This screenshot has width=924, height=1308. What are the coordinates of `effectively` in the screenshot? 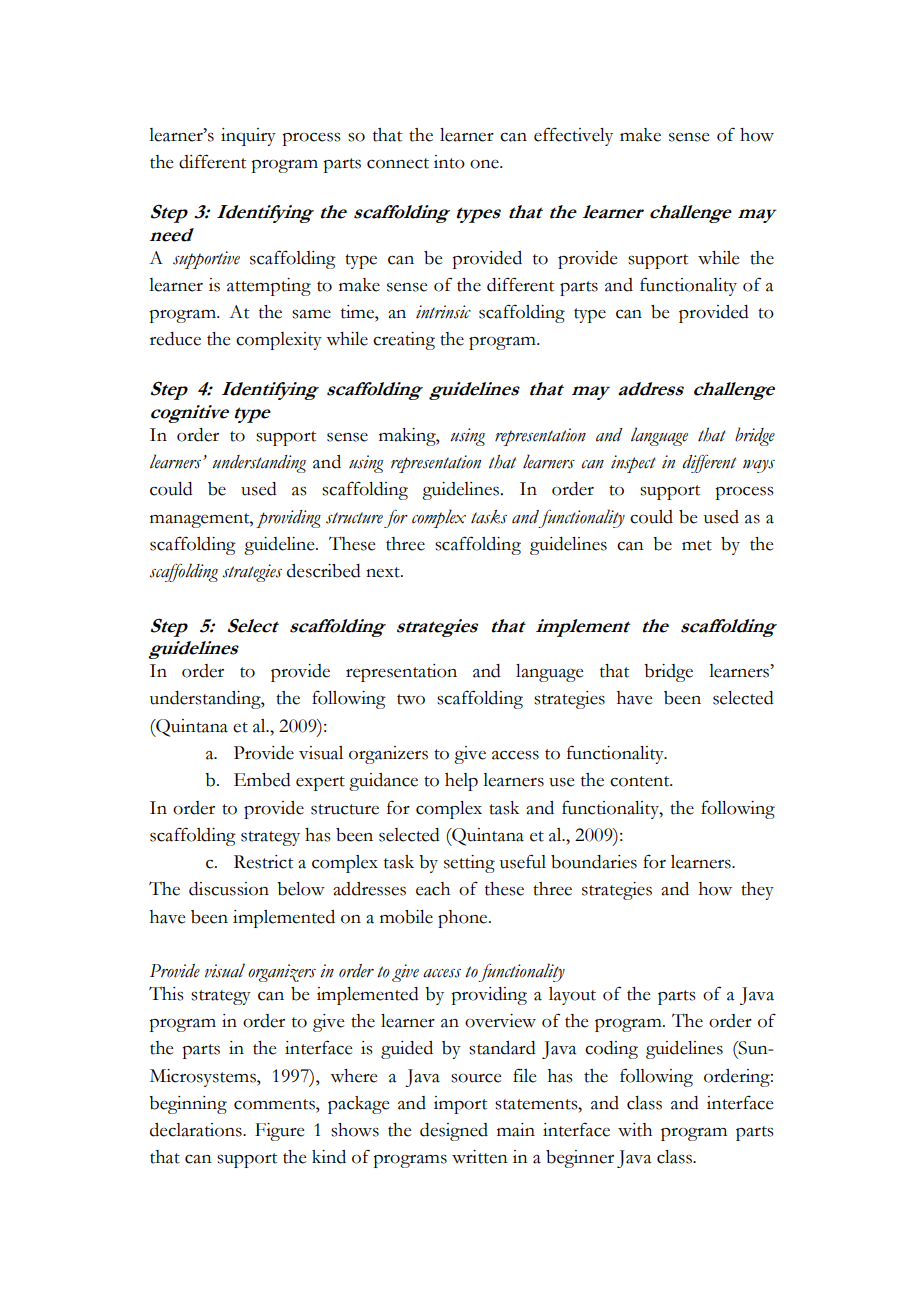 It's located at (573, 136).
